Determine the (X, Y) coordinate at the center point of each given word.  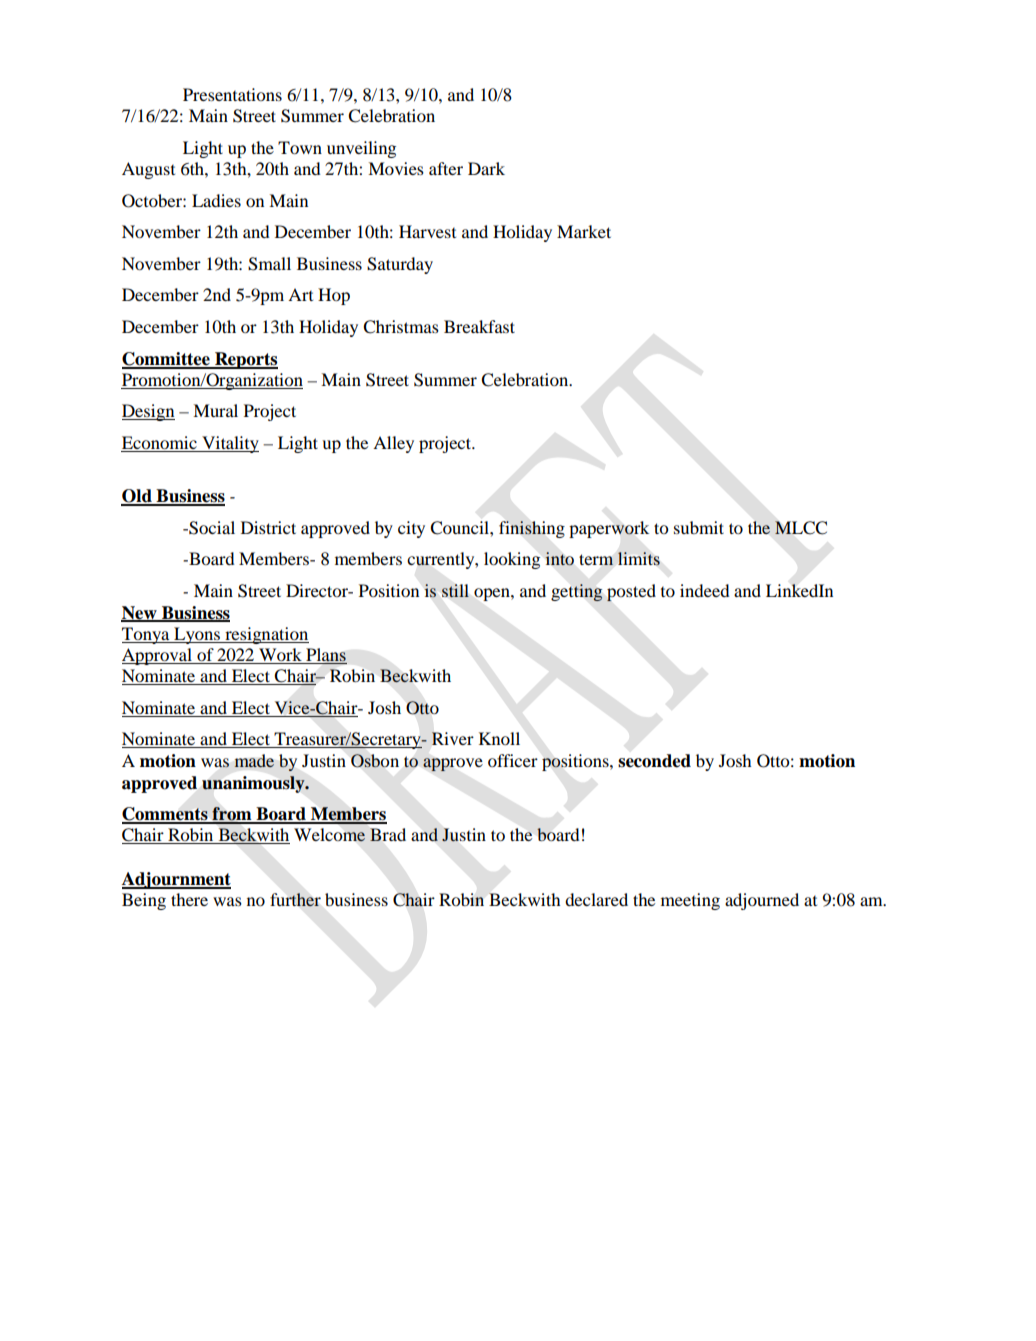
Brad (388, 834)
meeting (690, 901)
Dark (486, 168)
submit (699, 527)
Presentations (232, 94)
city (411, 529)
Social (211, 528)
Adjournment (176, 880)
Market (584, 231)
